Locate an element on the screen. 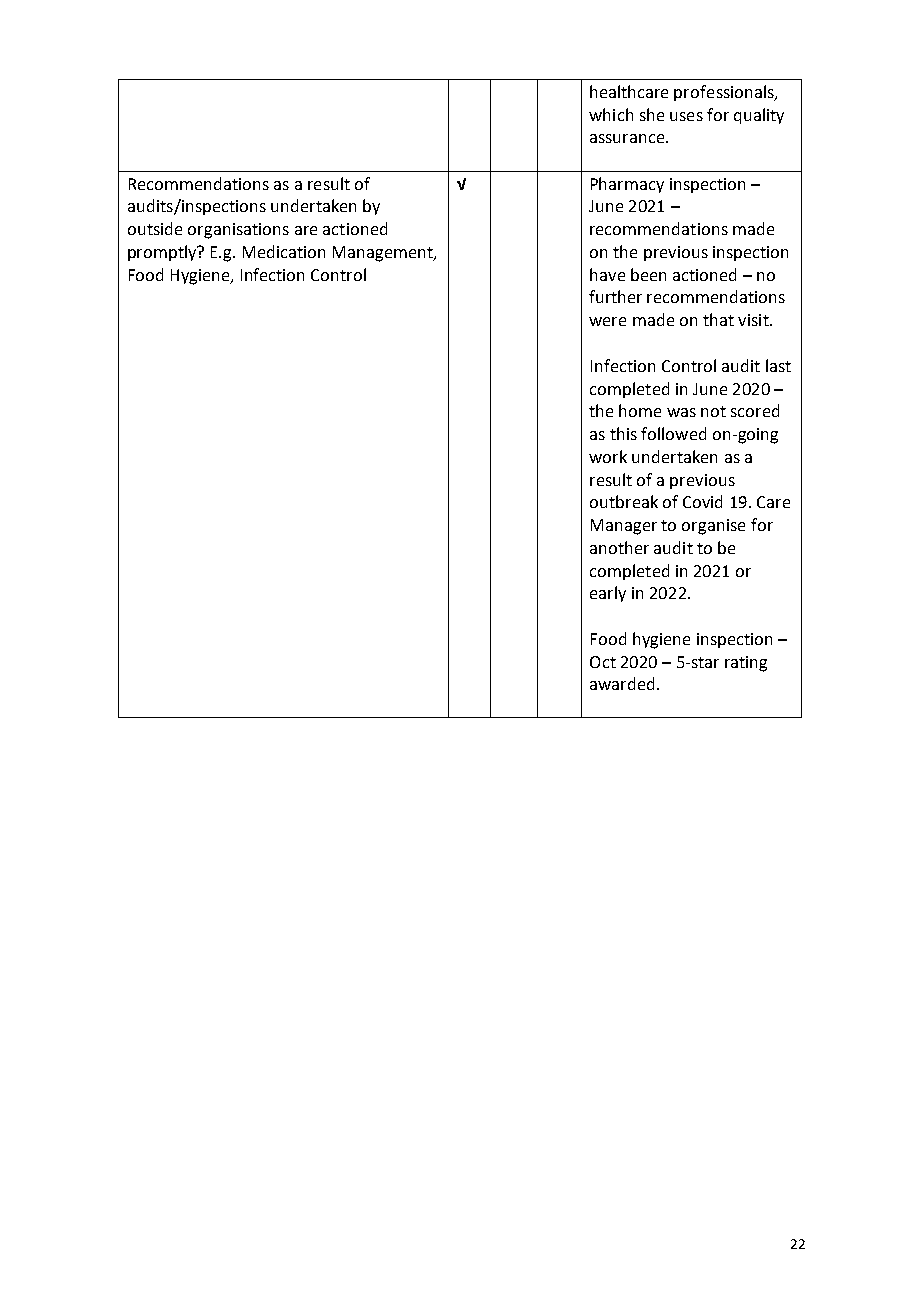 This screenshot has width=924, height=1308. work is located at coordinates (608, 456).
